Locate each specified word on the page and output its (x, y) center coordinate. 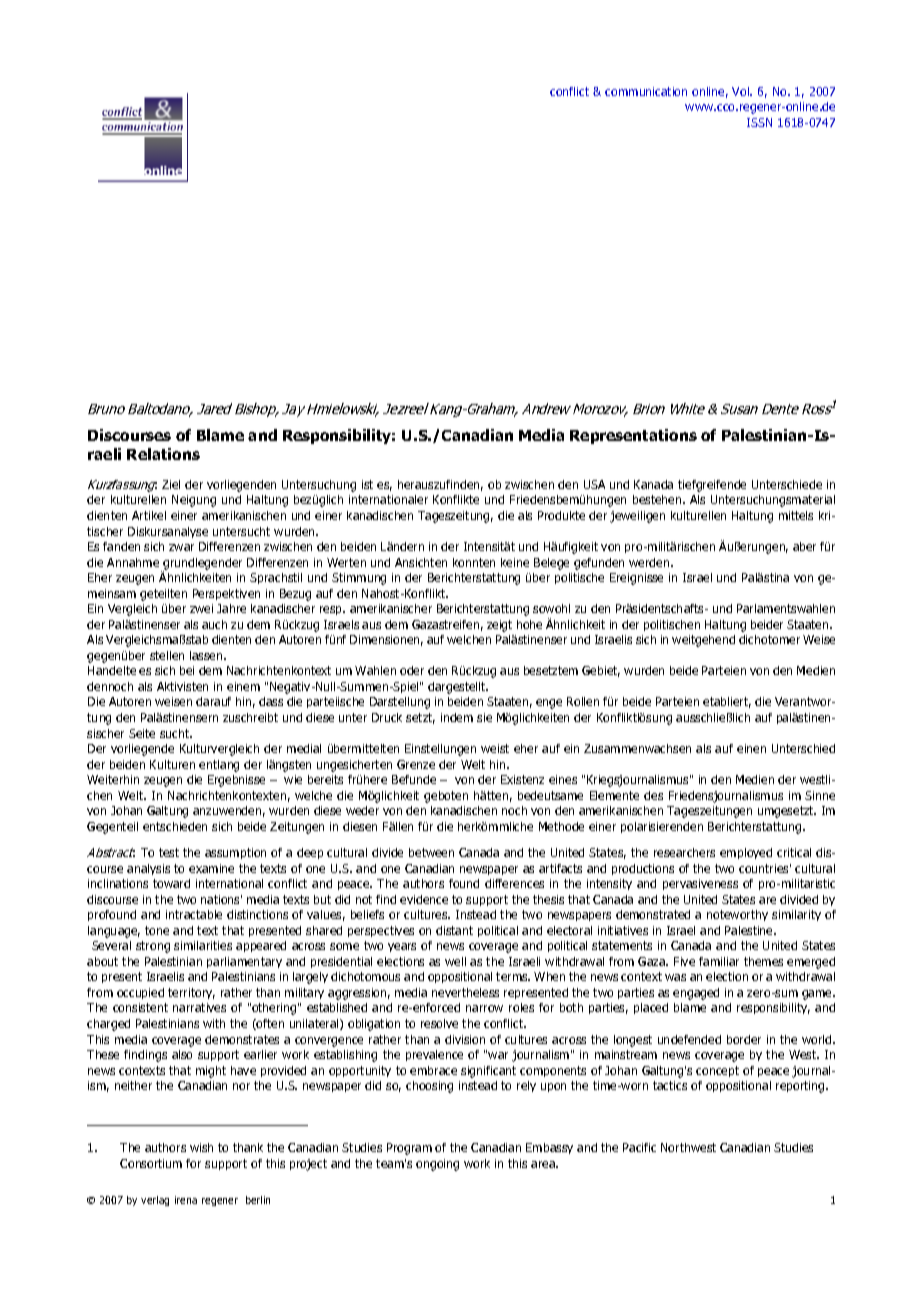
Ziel (171, 484)
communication (646, 91)
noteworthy (737, 915)
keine (515, 562)
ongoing (437, 1165)
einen (751, 748)
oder (412, 670)
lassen (207, 655)
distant (454, 930)
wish (201, 1147)
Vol (742, 91)
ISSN (759, 122)
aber (804, 546)
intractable (194, 914)
